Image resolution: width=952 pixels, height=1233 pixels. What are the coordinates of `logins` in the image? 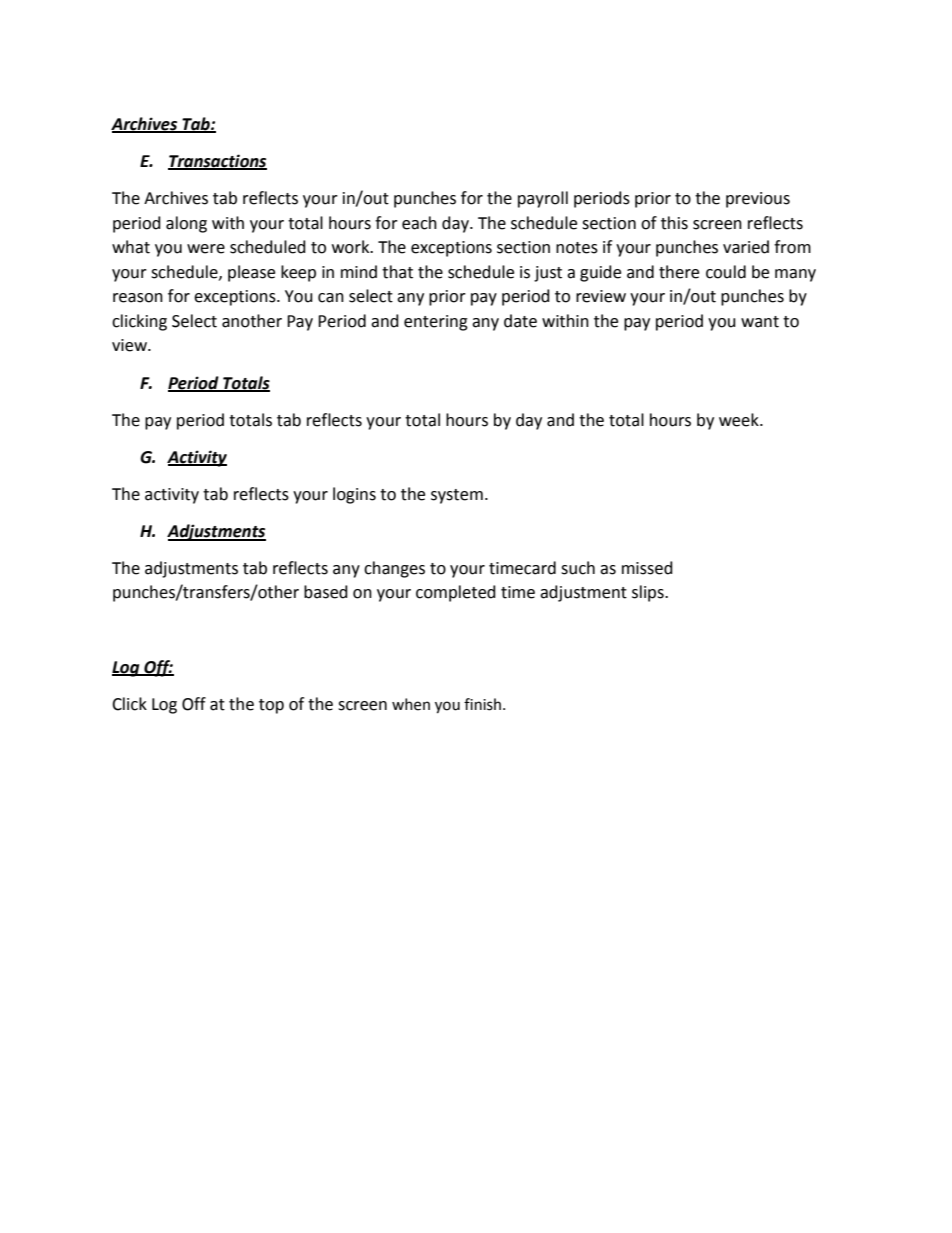 It's located at (354, 495).
